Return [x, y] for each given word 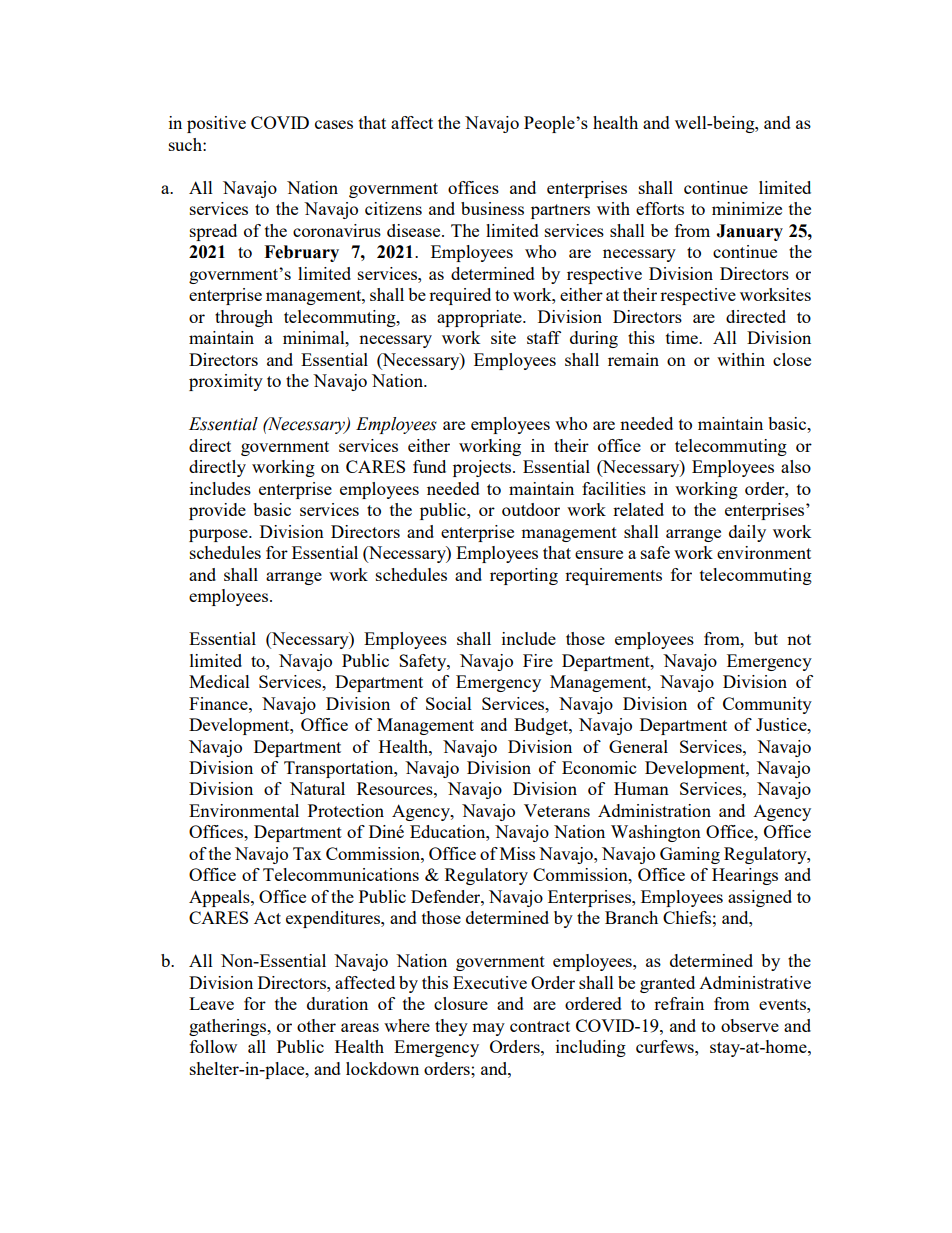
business [492, 208]
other [316, 1025]
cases [334, 124]
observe [750, 1025]
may [488, 1029]
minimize [747, 208]
